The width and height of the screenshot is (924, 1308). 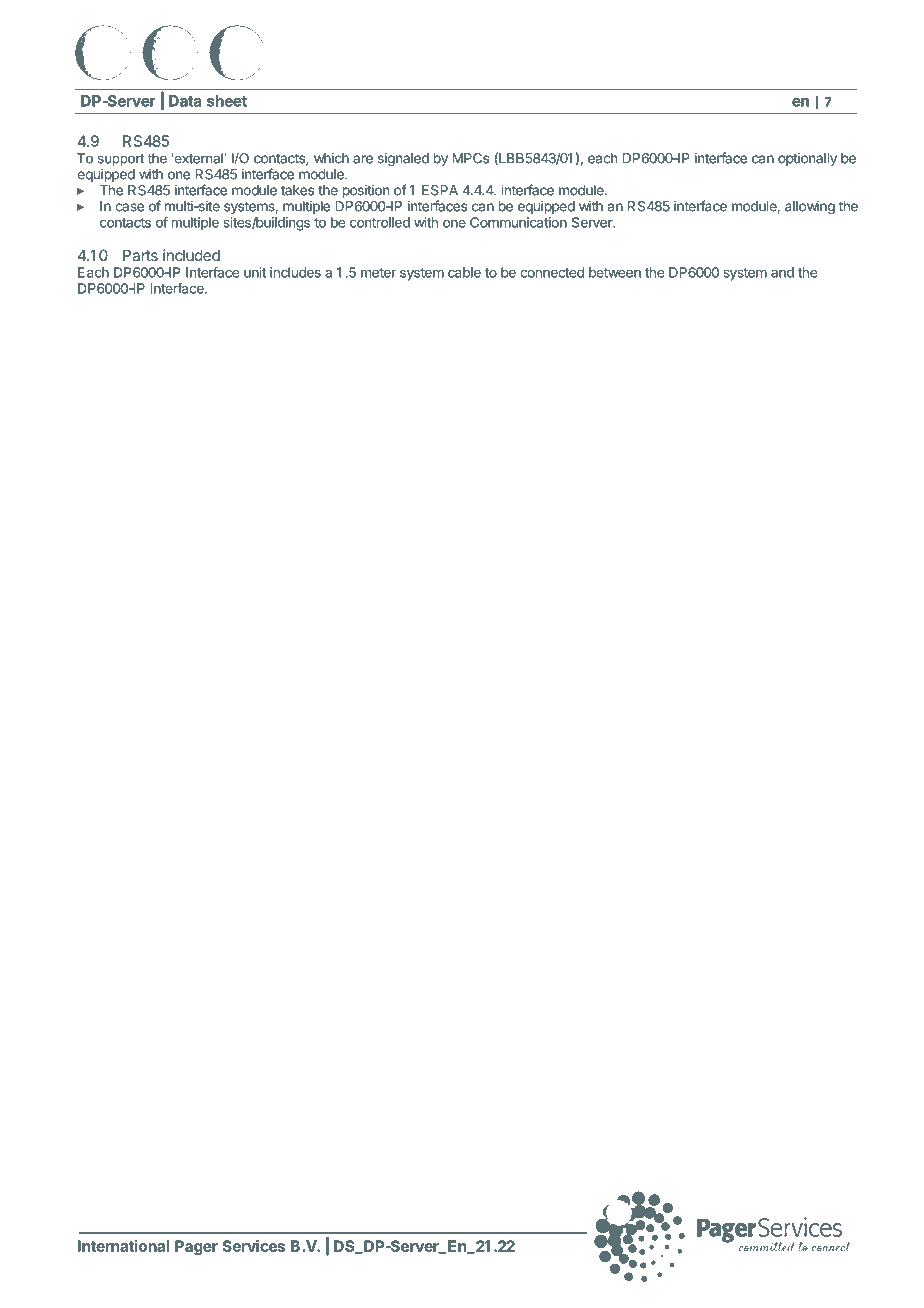 What do you see at coordinates (464, 272) in the screenshot?
I see `cable` at bounding box center [464, 272].
